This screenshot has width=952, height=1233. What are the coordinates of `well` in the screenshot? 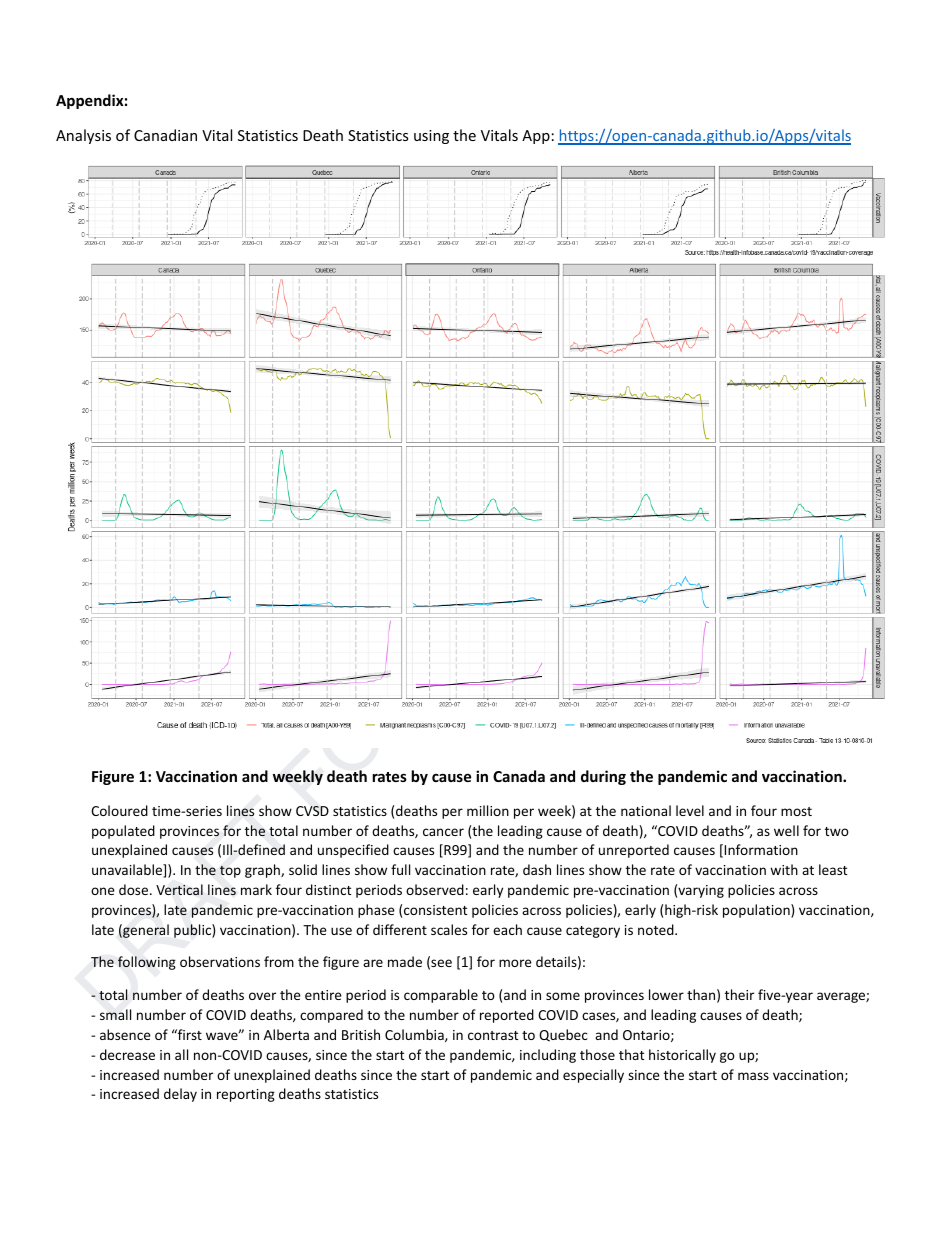 It's located at (786, 830).
